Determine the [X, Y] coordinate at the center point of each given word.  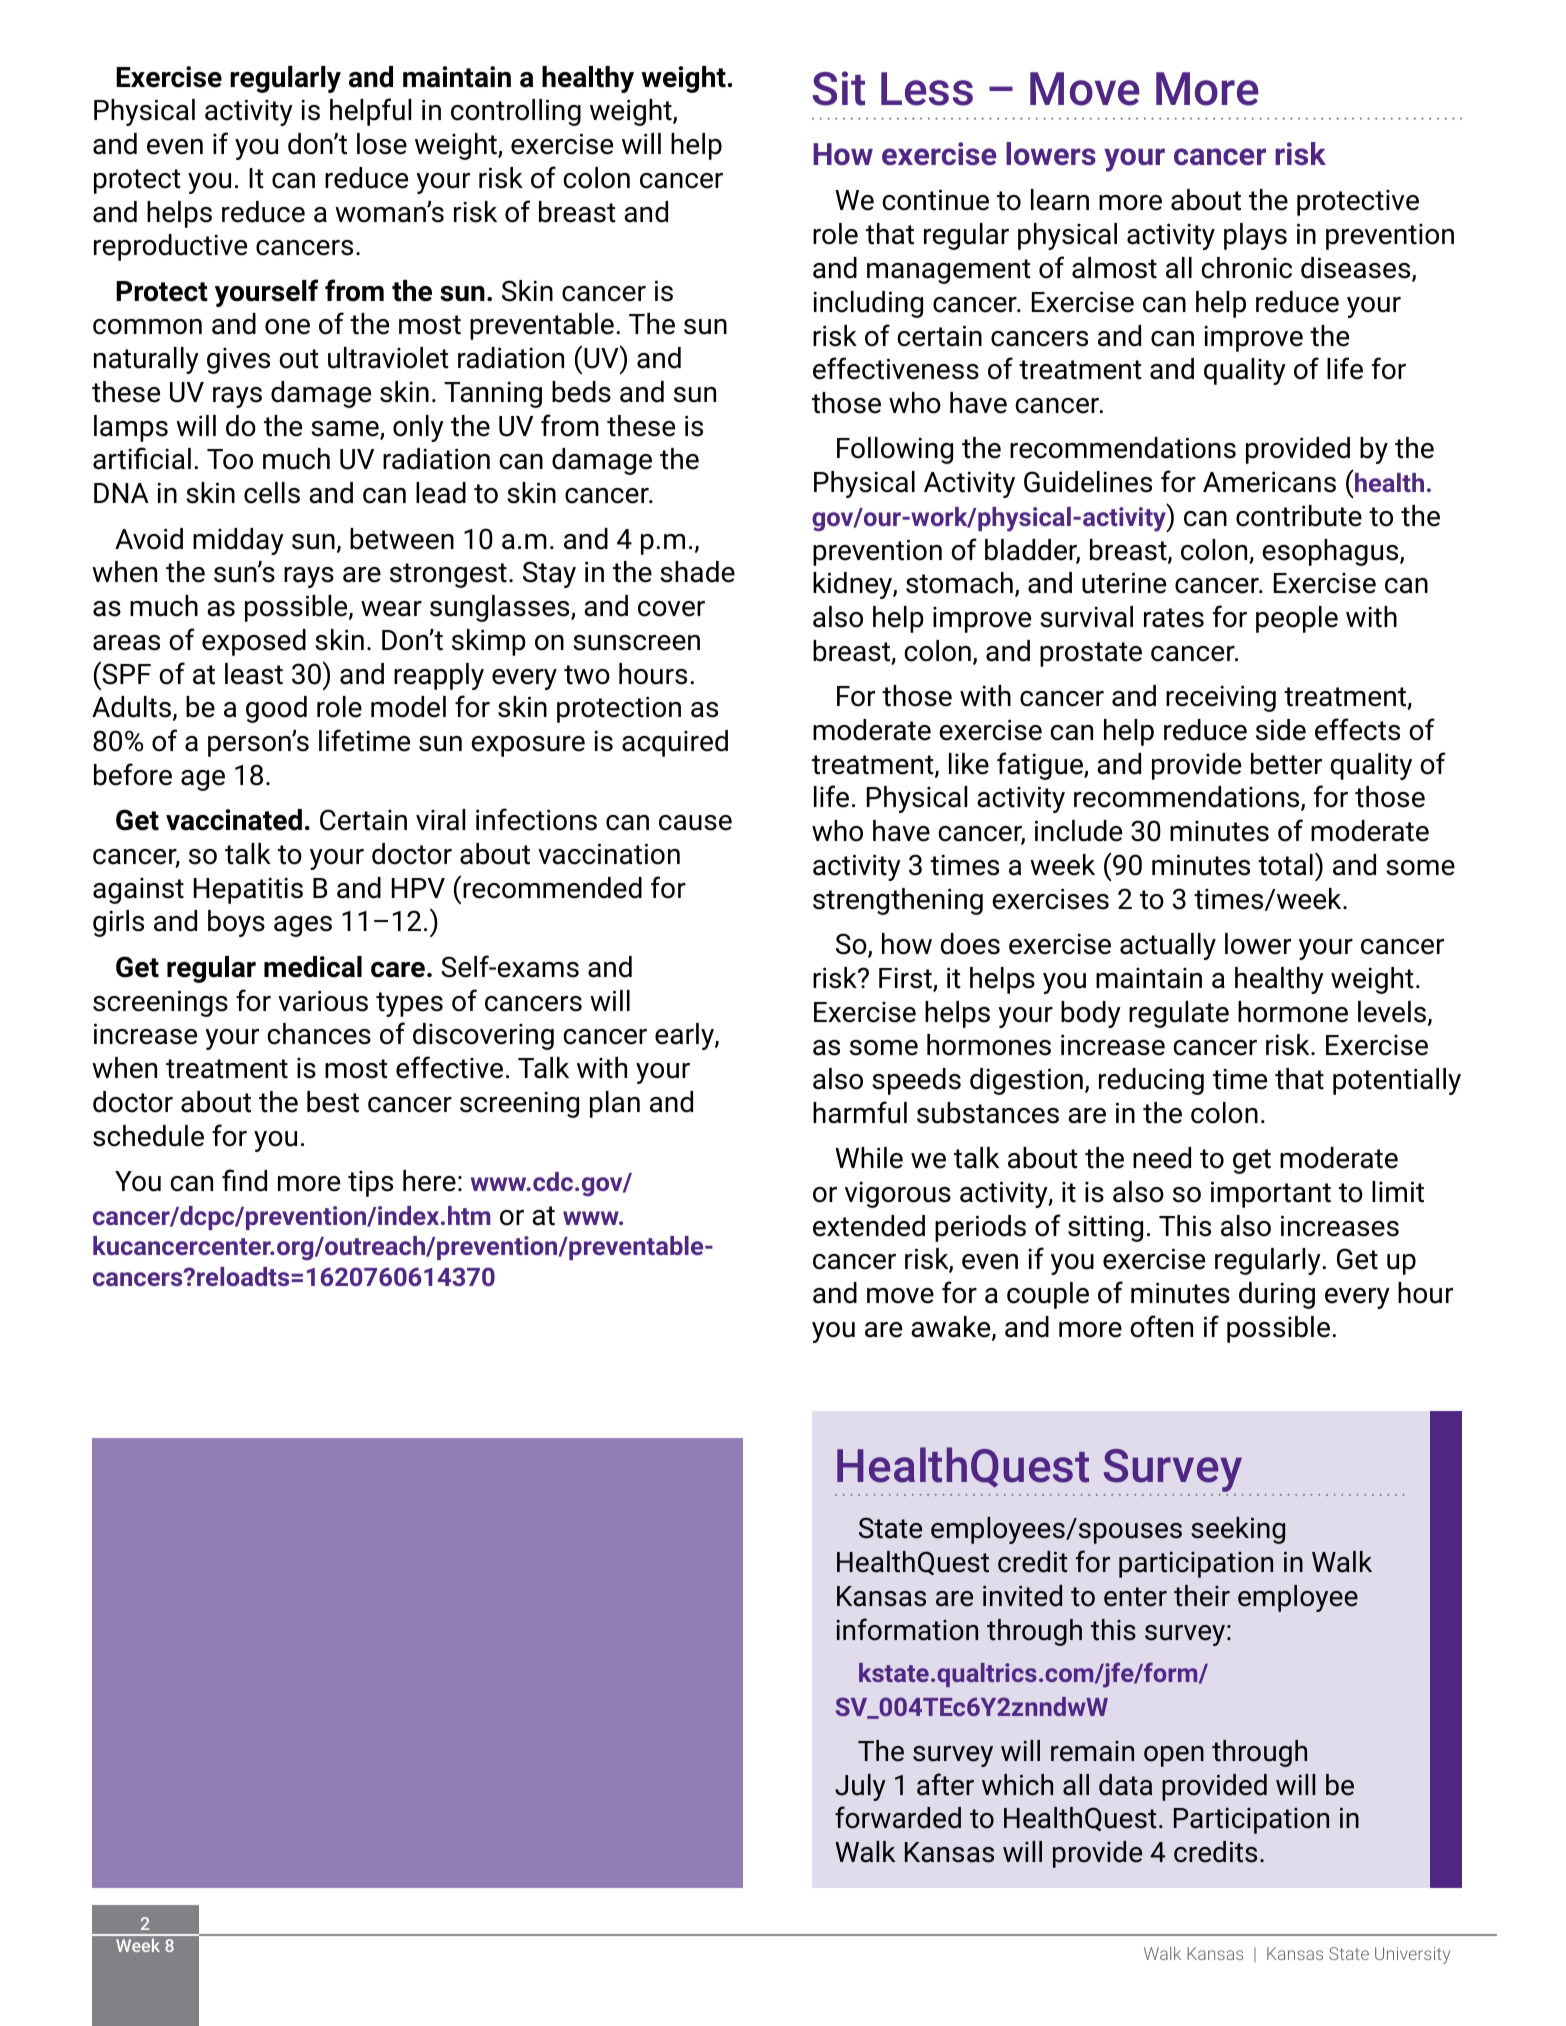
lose [382, 144]
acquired [675, 743]
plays [1255, 236]
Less [927, 89]
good [276, 709]
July [860, 1787]
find [244, 1180]
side [1281, 730]
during [1277, 1295]
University [1412, 1955]
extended [869, 1226]
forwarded [898, 1817]
